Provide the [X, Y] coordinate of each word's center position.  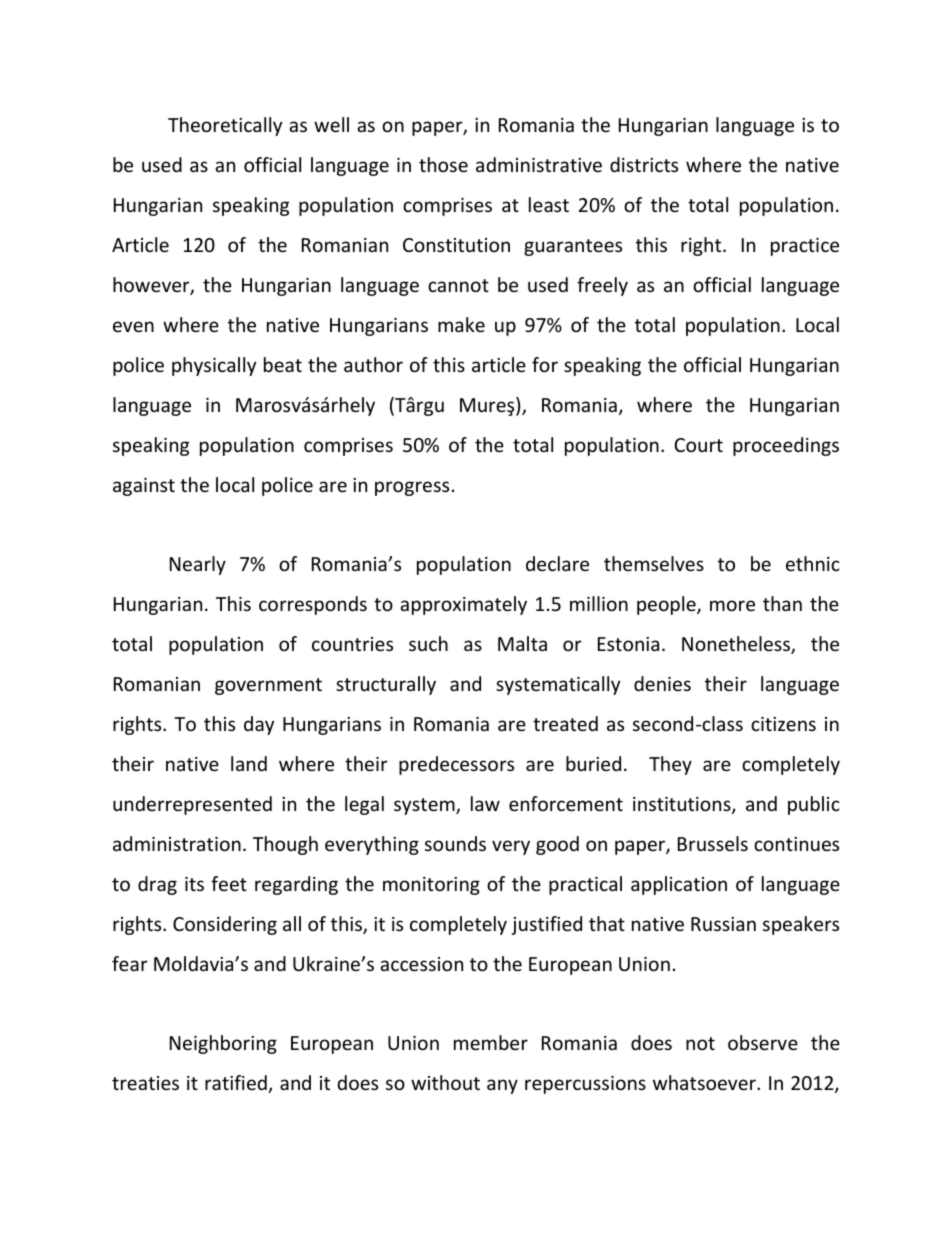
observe [763, 1042]
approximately [463, 605]
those [443, 164]
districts [644, 164]
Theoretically [225, 126]
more [732, 605]
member [491, 1042]
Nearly [198, 565]
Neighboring [223, 1044]
